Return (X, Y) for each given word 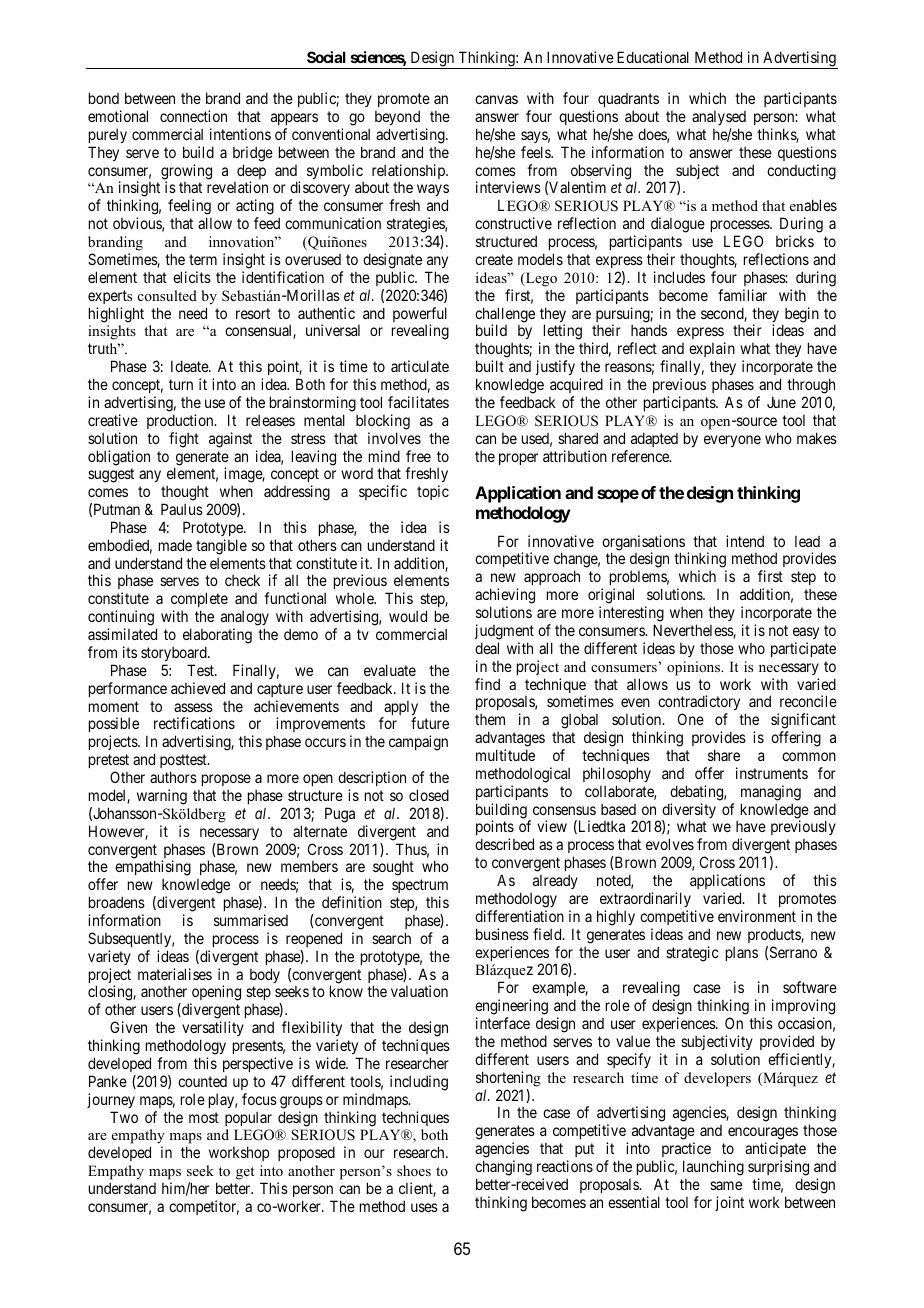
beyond (397, 117)
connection (193, 116)
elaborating (217, 636)
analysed (719, 118)
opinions (694, 668)
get (245, 1173)
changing (503, 1168)
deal (487, 648)
